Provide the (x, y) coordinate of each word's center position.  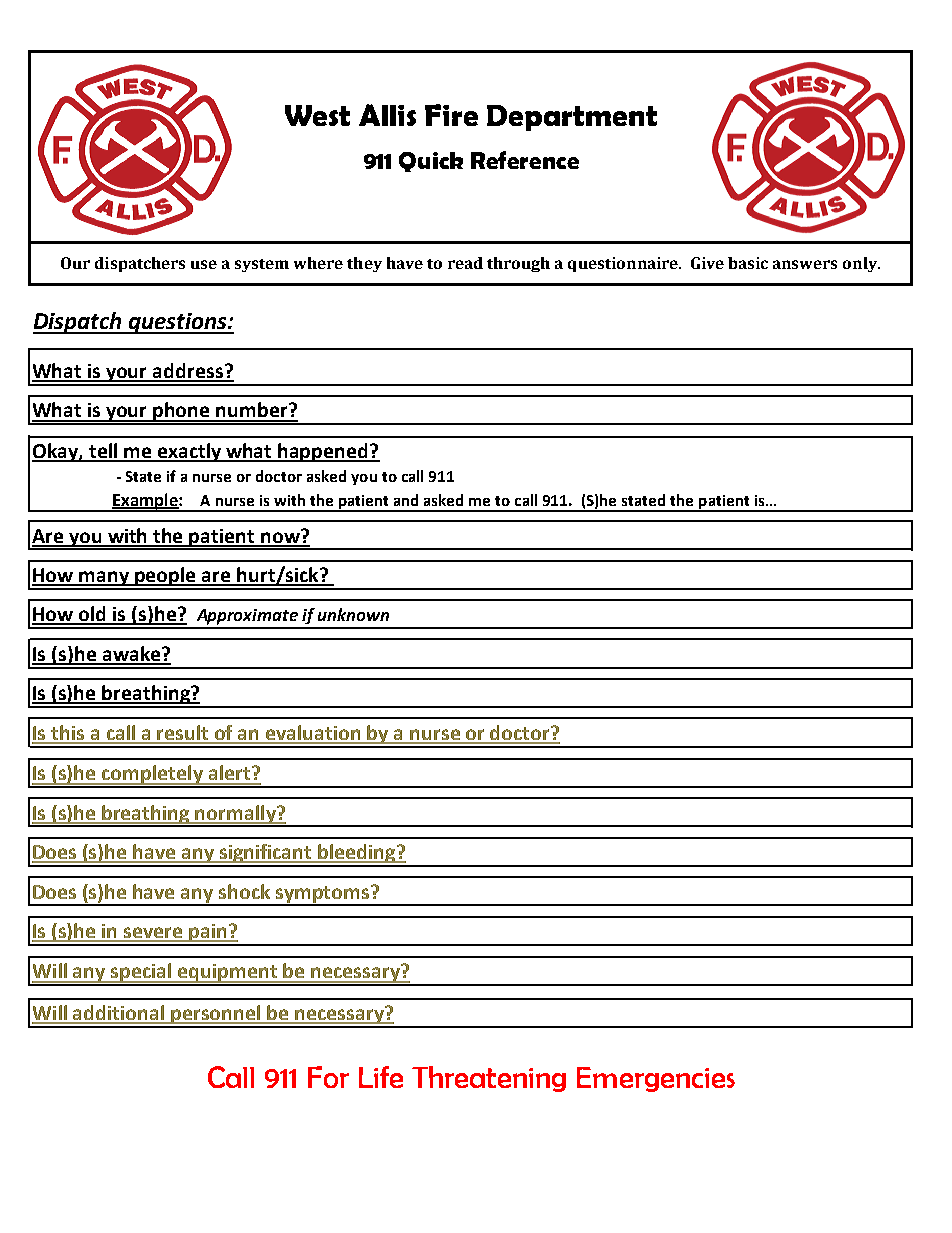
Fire (451, 115)
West (317, 115)
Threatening (489, 1079)
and (406, 500)
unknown (353, 614)
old (93, 615)
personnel (216, 1016)
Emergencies (656, 1079)
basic (748, 263)
